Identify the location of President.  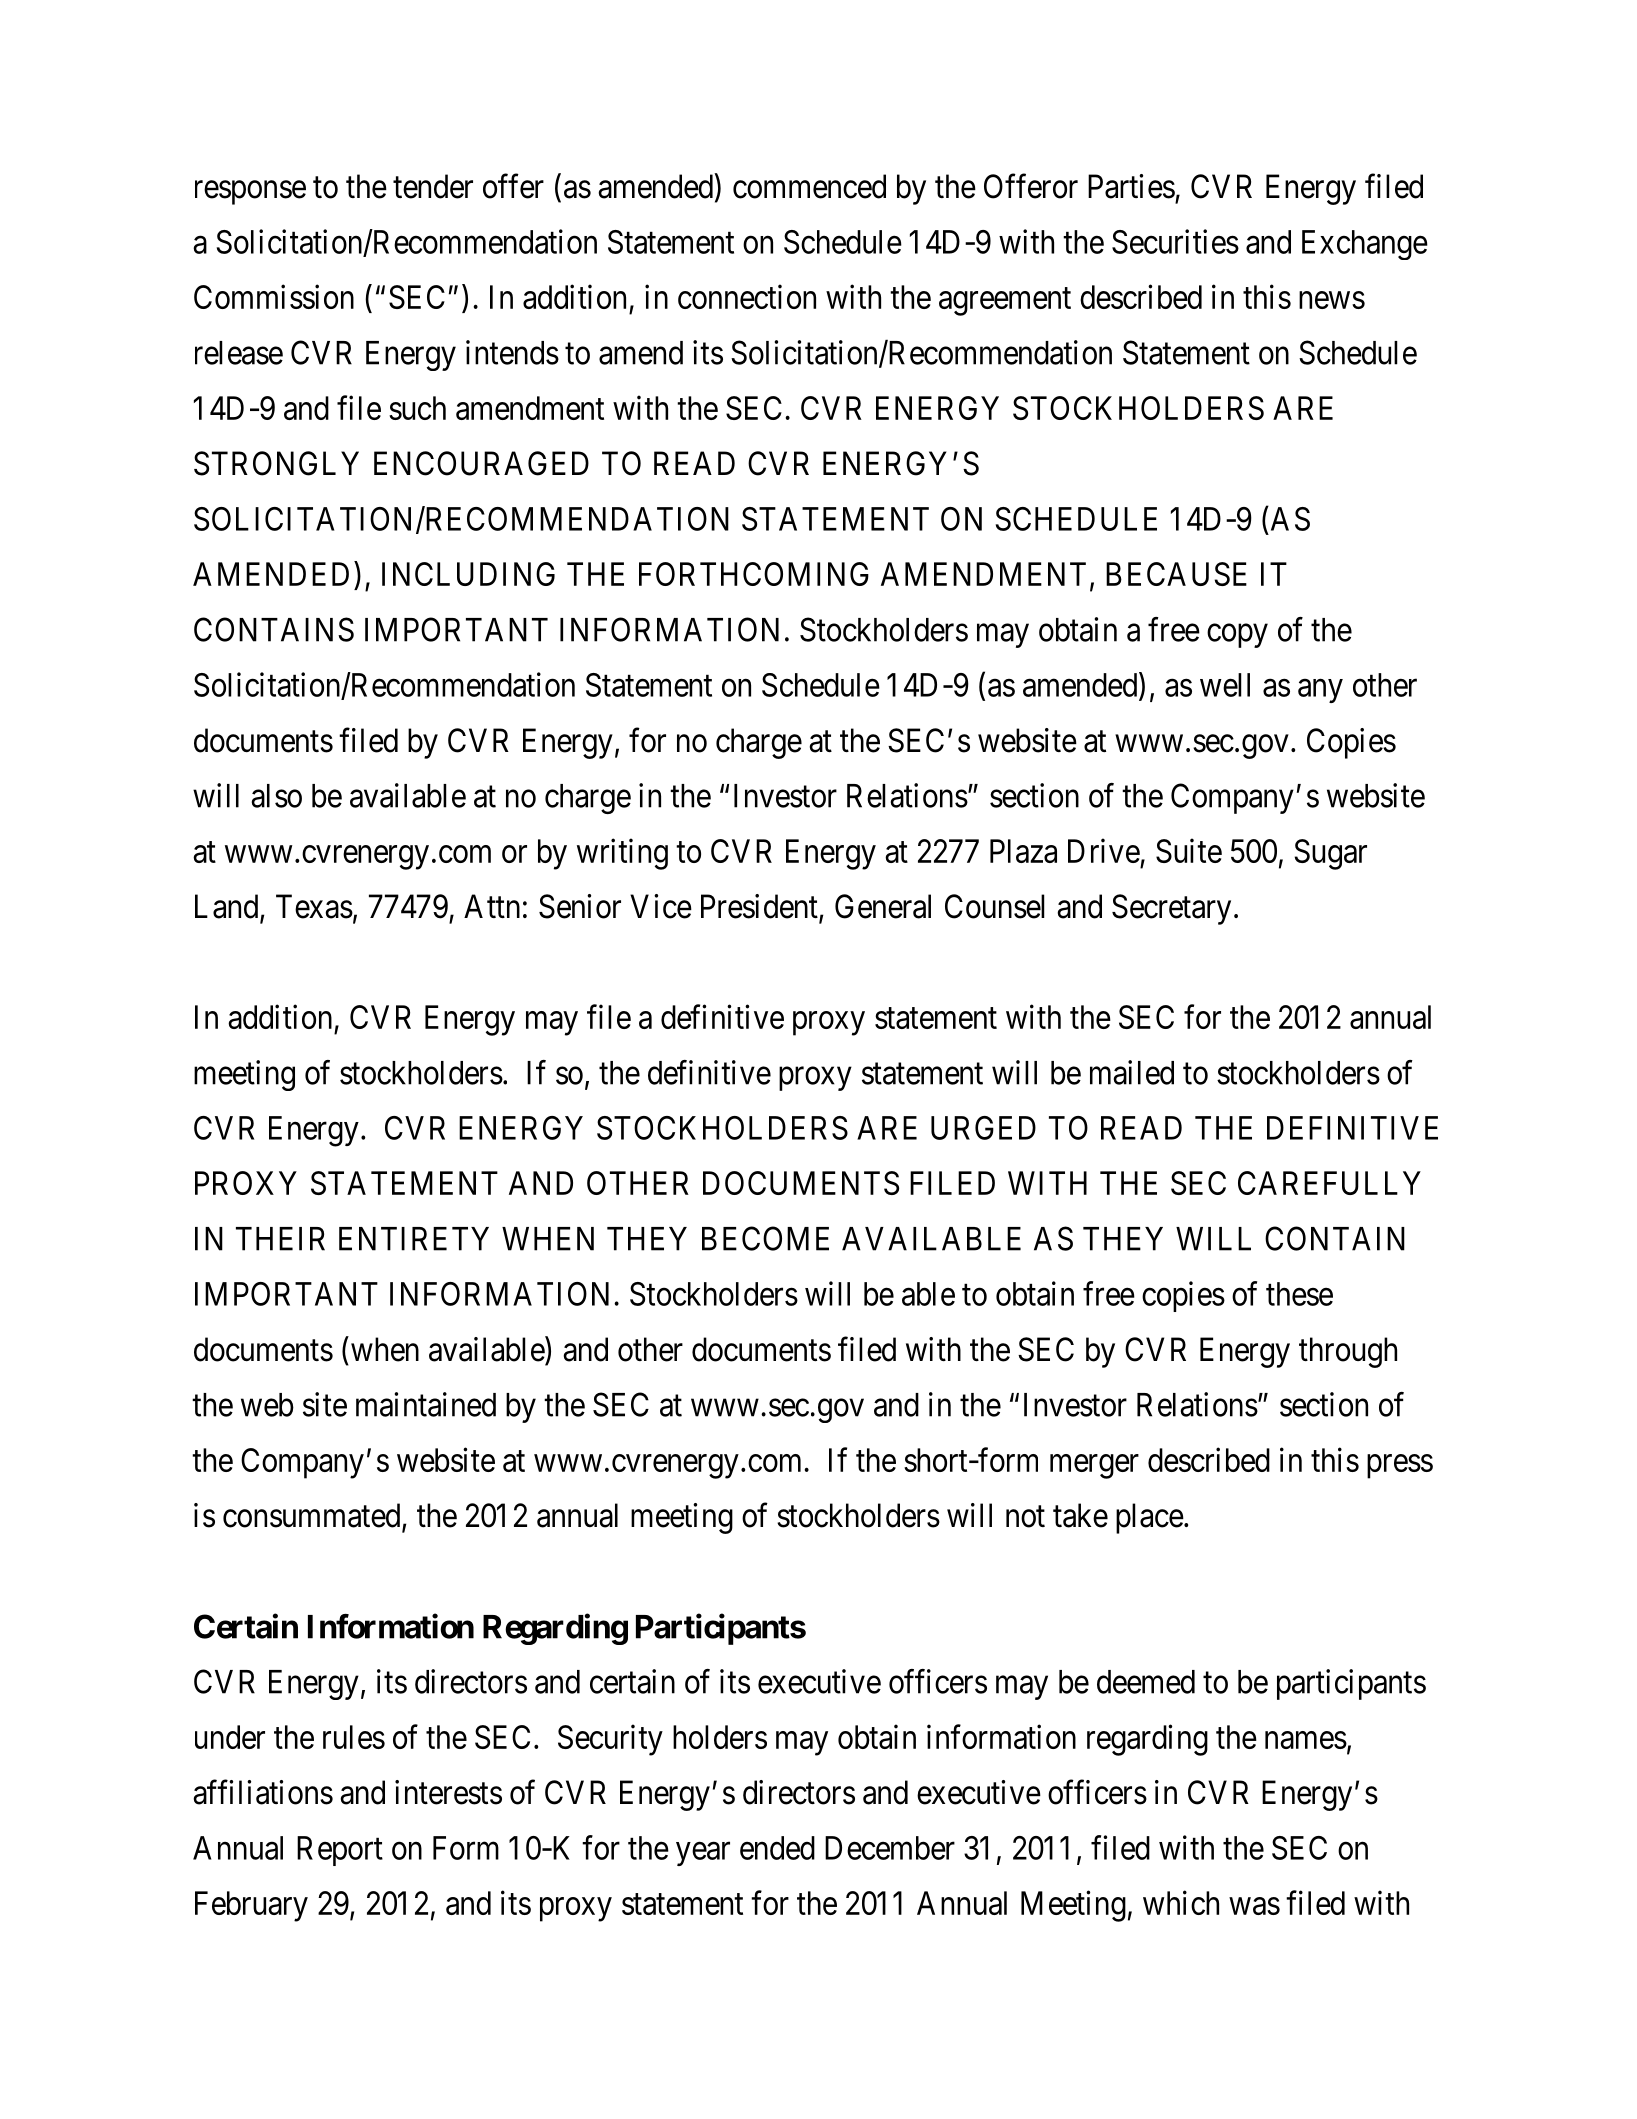
(760, 907).
